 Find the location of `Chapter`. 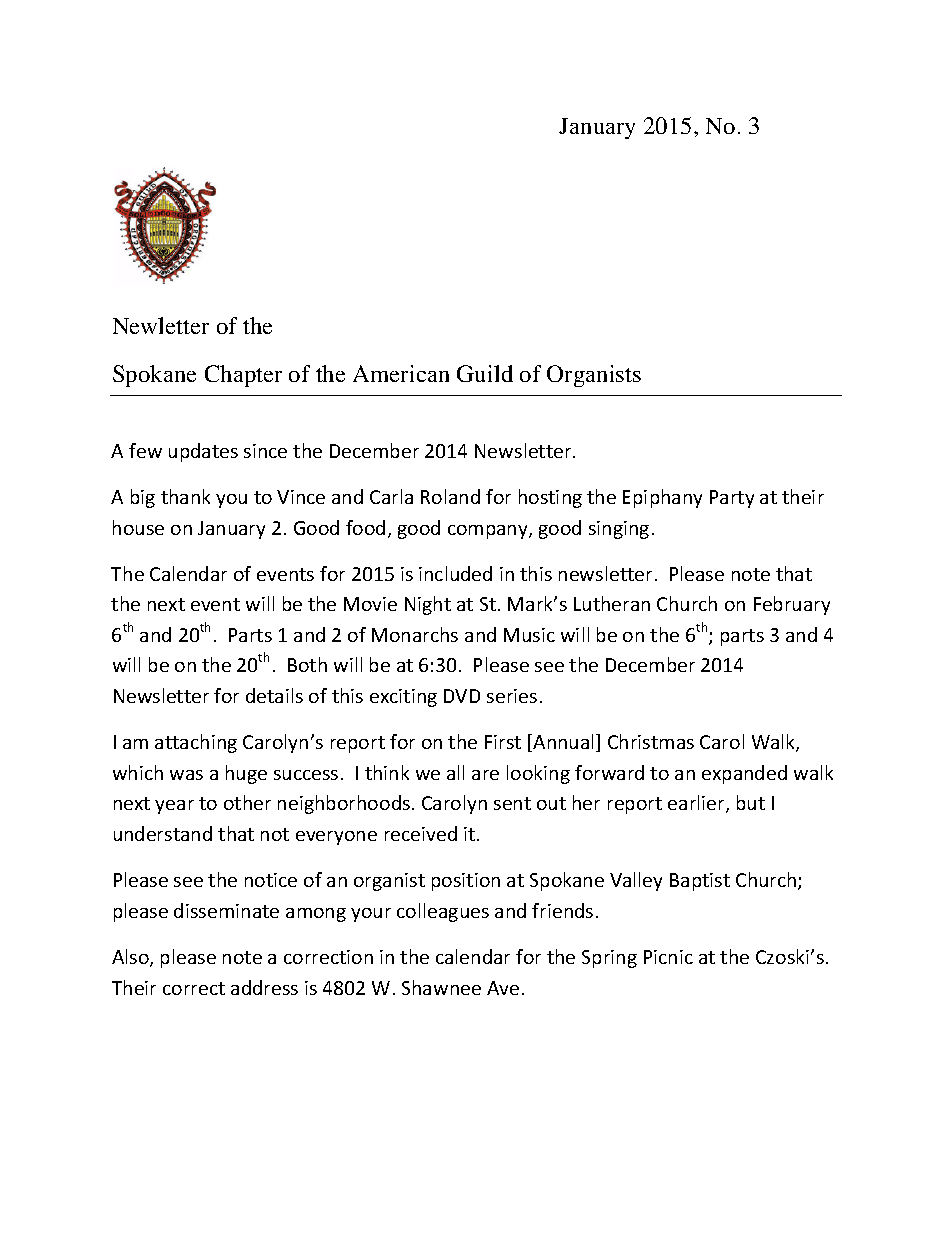

Chapter is located at coordinates (243, 376).
